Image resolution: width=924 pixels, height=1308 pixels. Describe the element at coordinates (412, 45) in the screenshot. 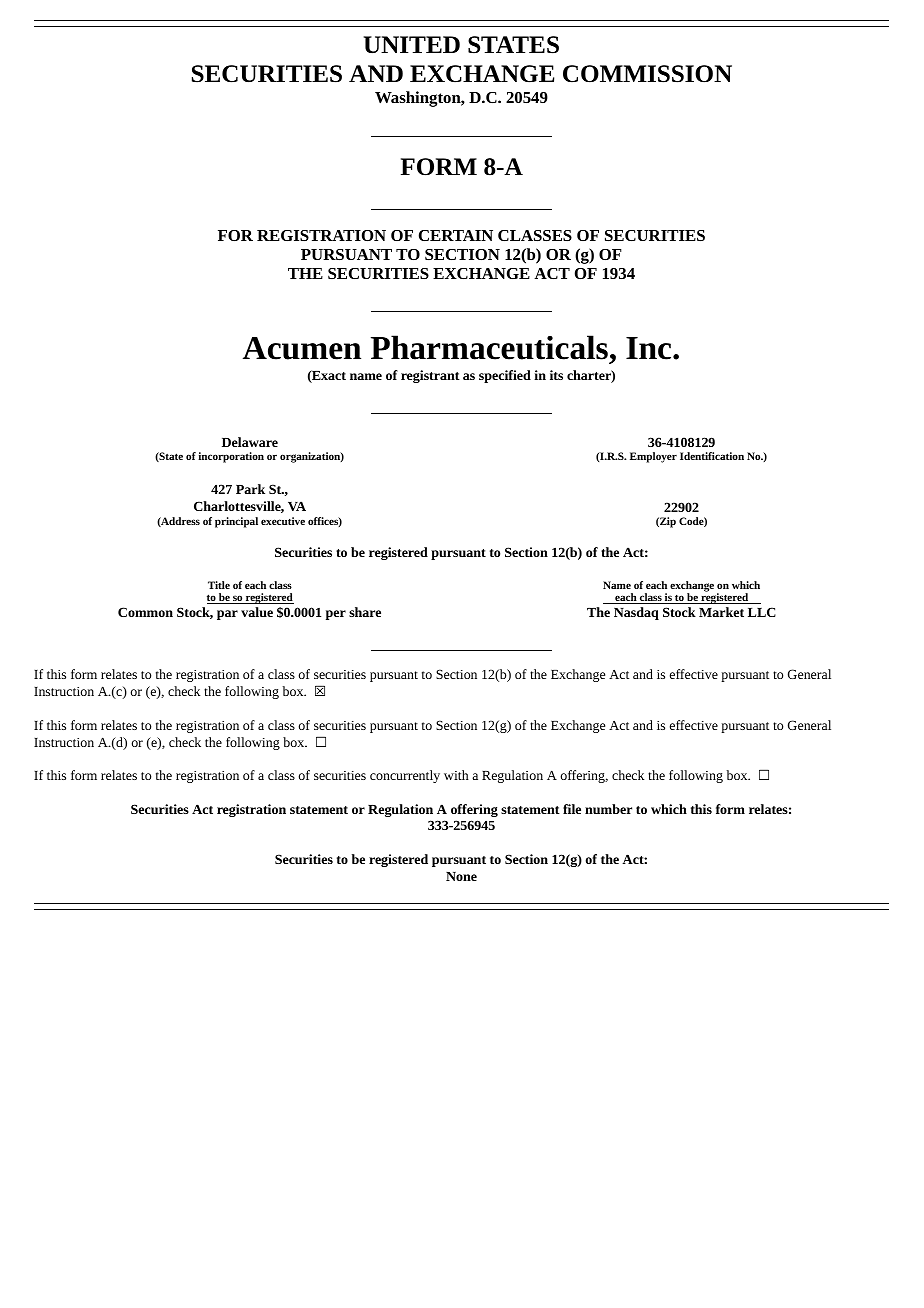

I see `UNITED` at that location.
